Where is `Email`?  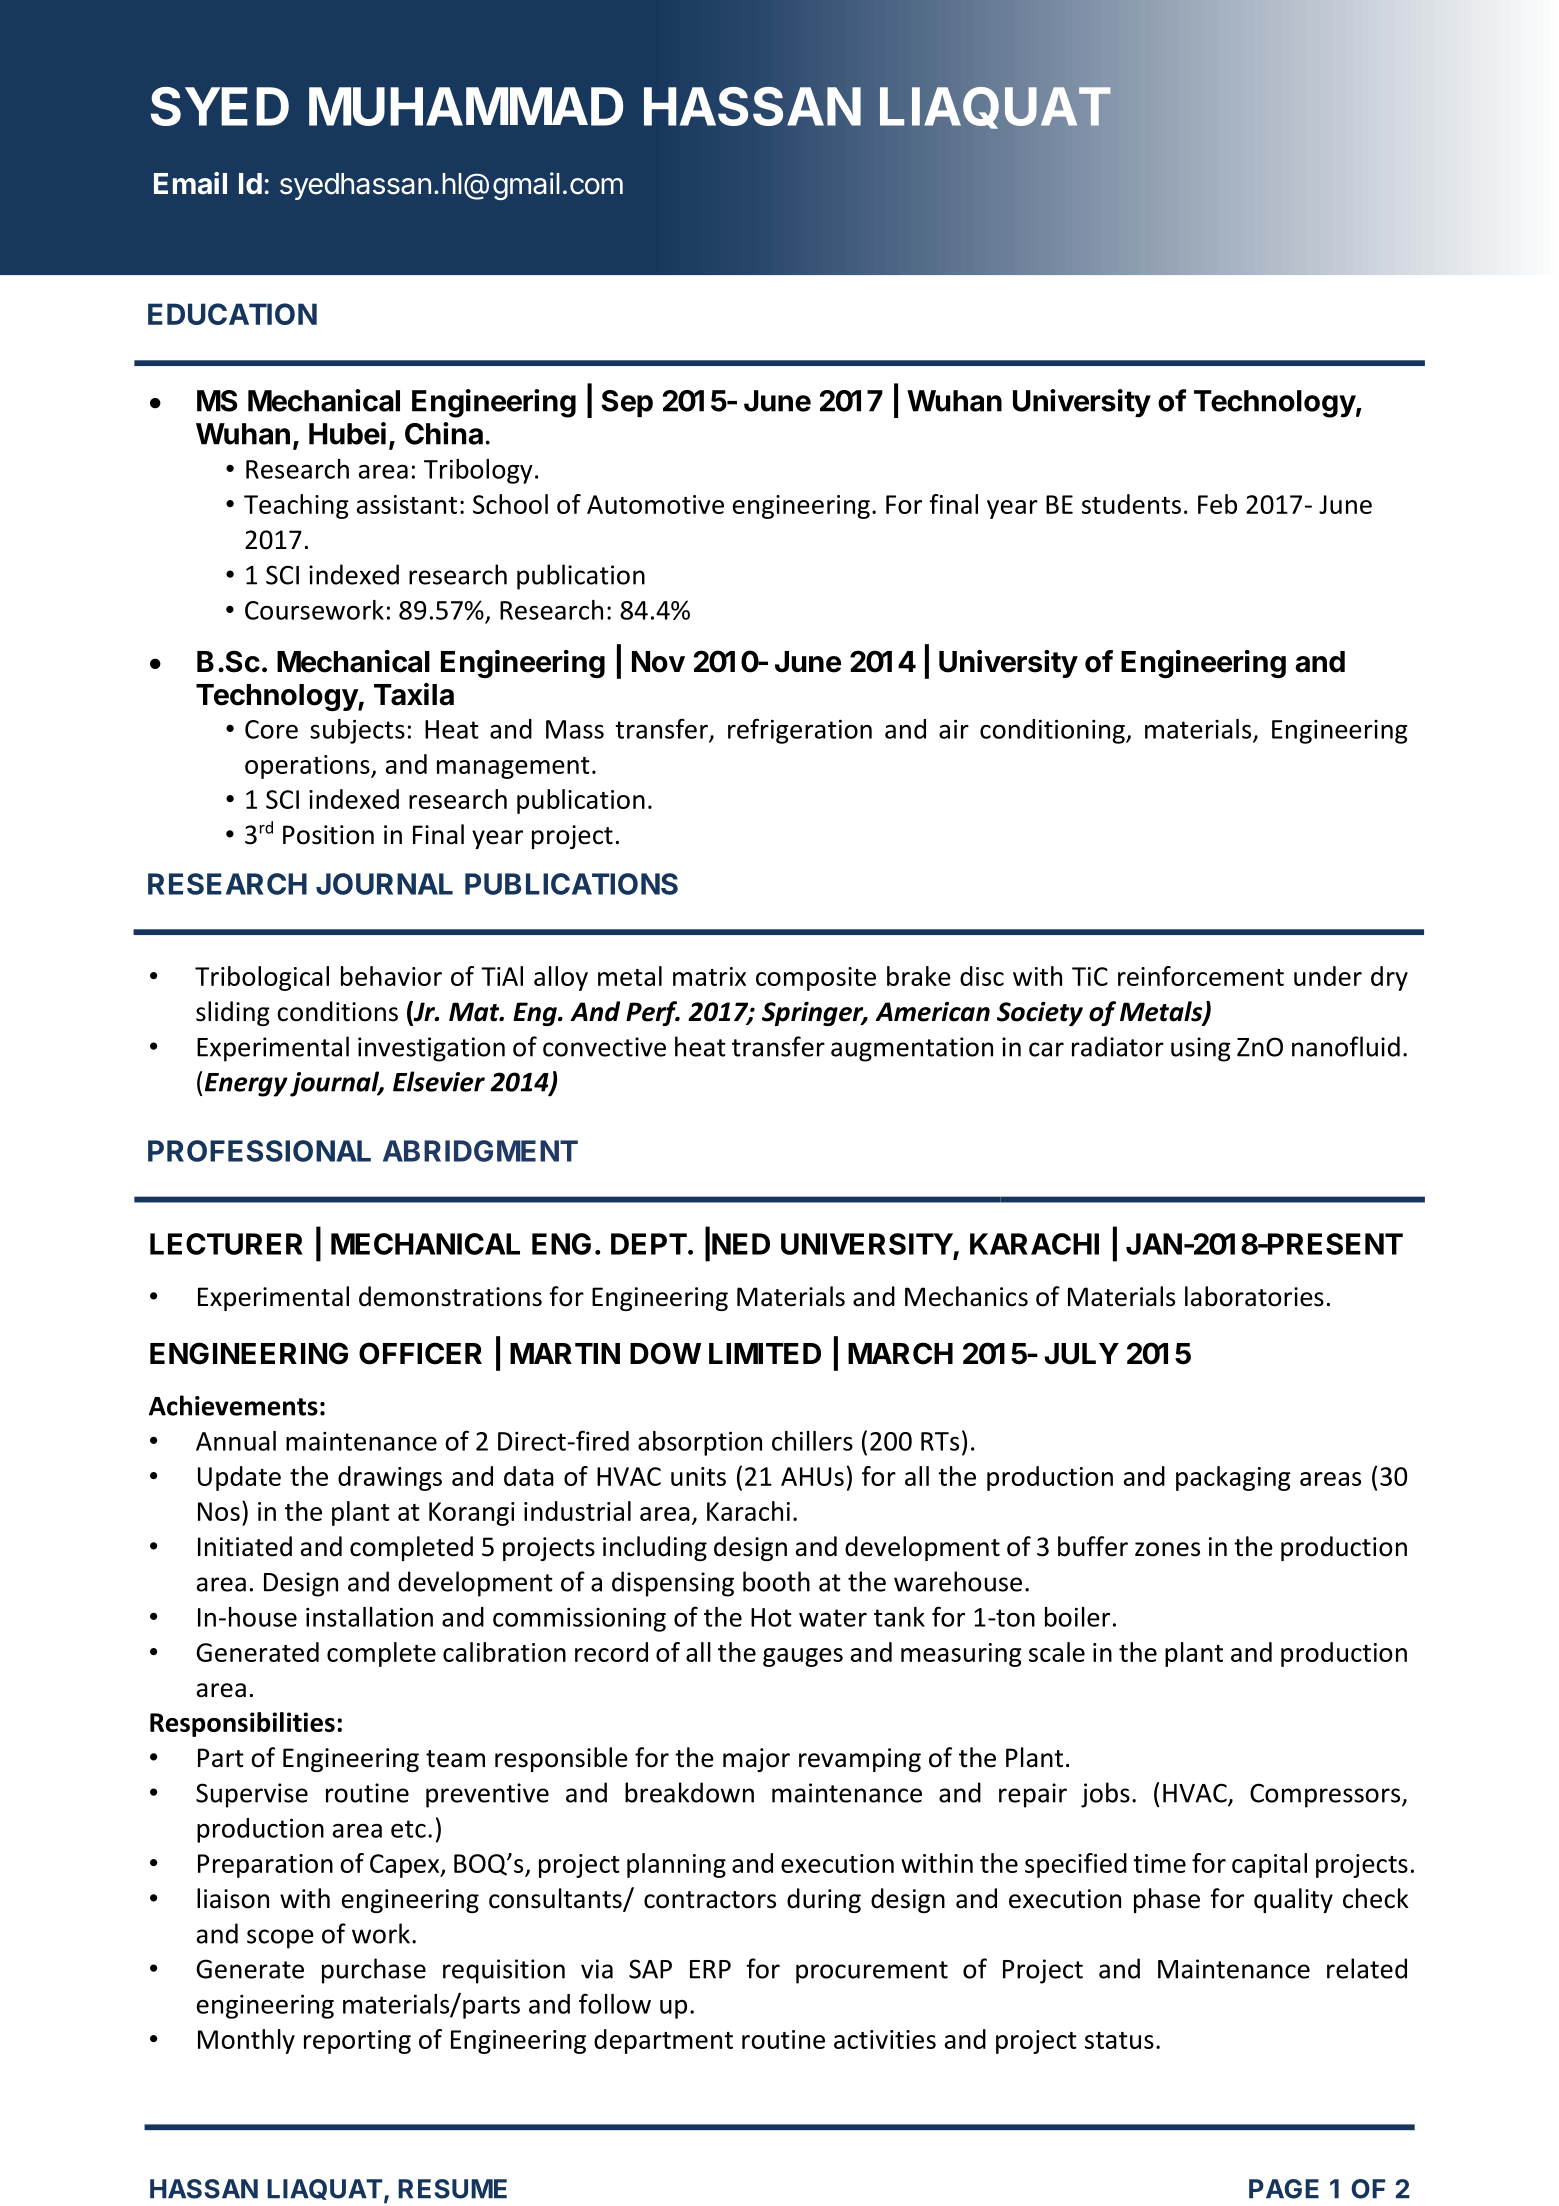 Email is located at coordinates (190, 183).
